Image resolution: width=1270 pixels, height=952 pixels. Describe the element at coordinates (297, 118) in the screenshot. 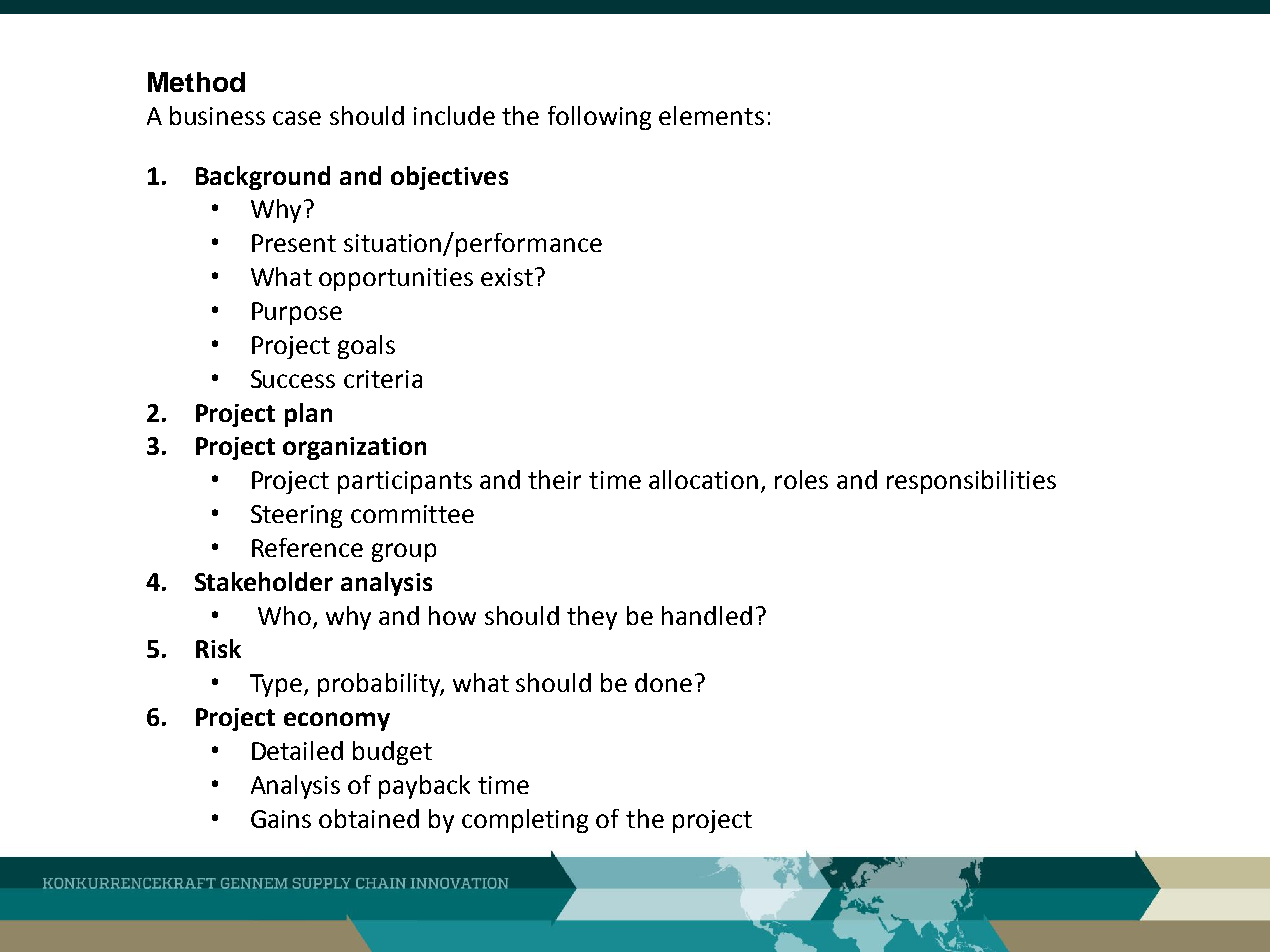

I see `case` at that location.
